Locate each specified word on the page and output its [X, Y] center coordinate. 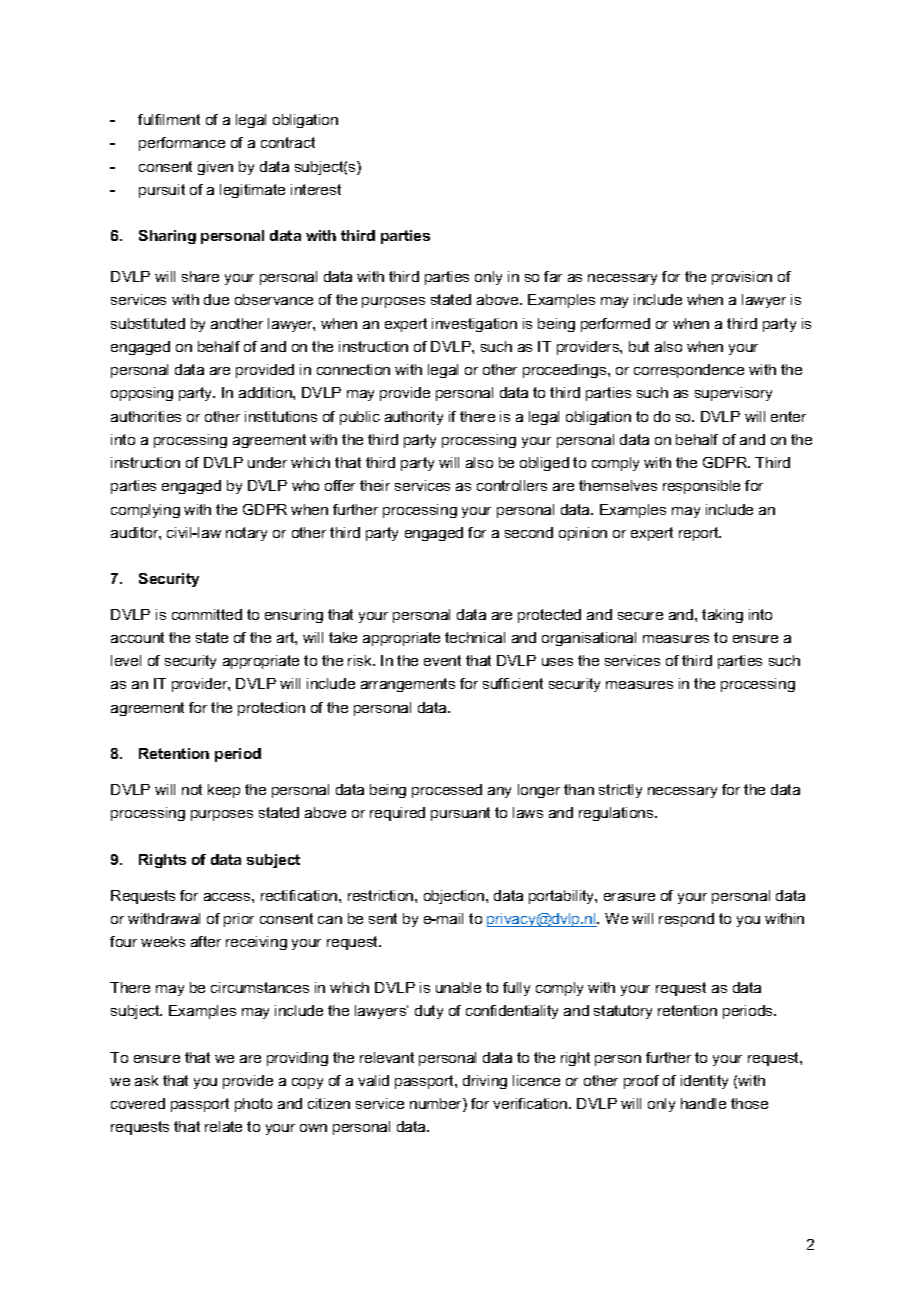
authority [414, 418]
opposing [142, 394]
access [228, 897]
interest [316, 189]
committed [207, 614]
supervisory [733, 394]
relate [223, 1126]
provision [742, 278]
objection [455, 897]
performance [182, 144]
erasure [629, 897]
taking [722, 616]
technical [475, 637]
